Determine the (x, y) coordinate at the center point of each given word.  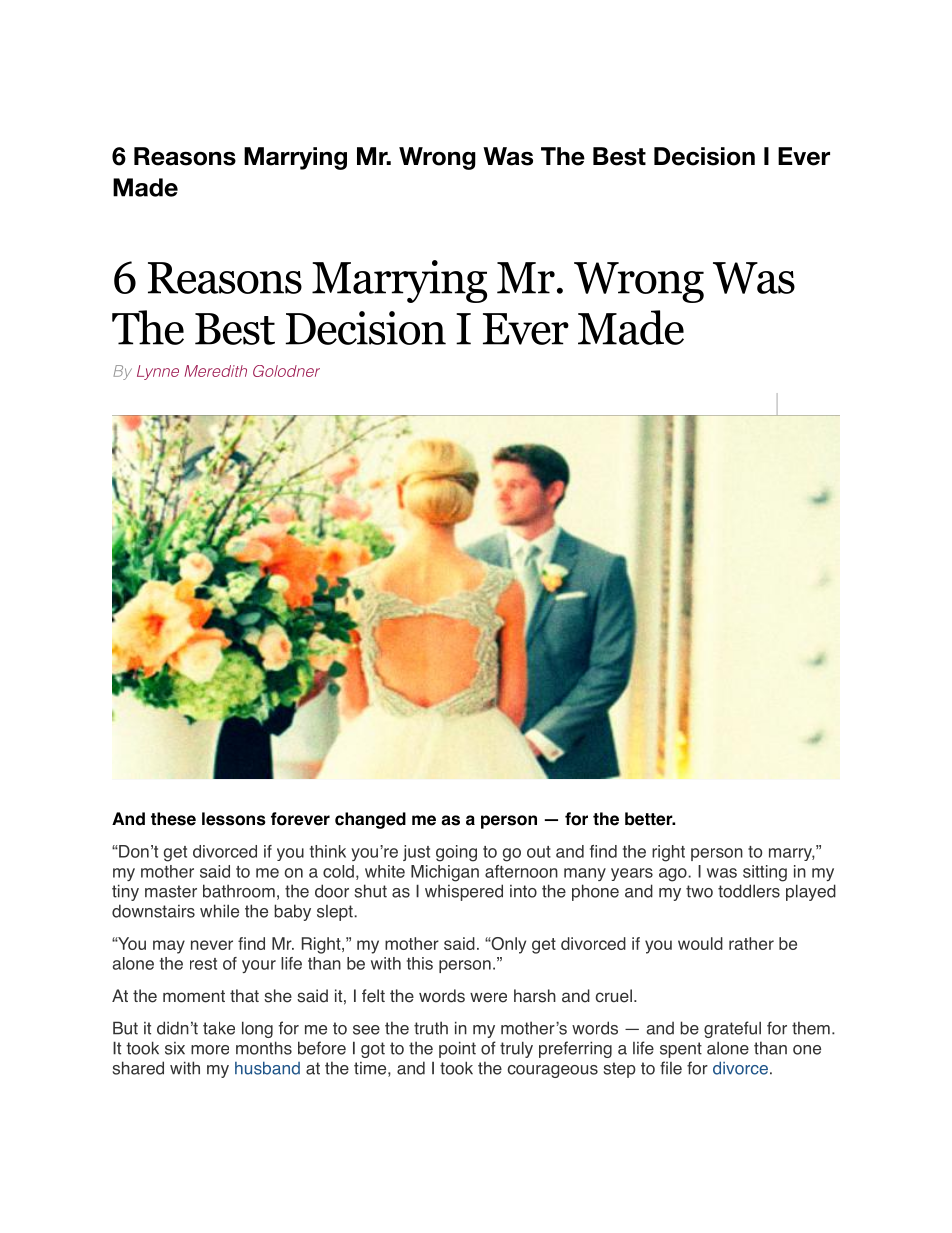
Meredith (215, 371)
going (456, 853)
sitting (765, 873)
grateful (732, 1029)
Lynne (158, 372)
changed (370, 820)
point (457, 1049)
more (210, 1050)
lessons (234, 819)
